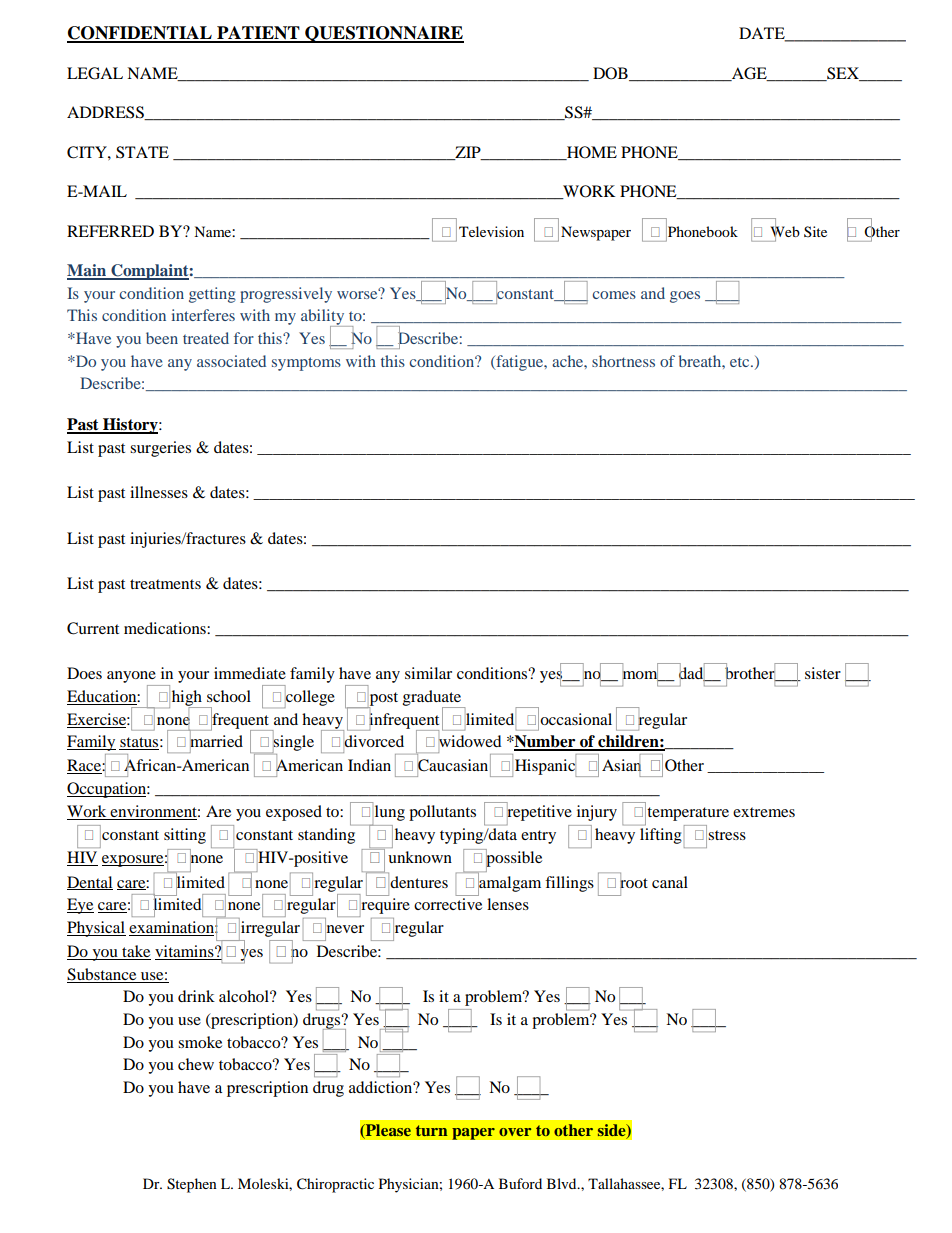 The height and width of the screenshot is (1233, 952). I want to click on QUESTIONNAIRE, so click(383, 34).
